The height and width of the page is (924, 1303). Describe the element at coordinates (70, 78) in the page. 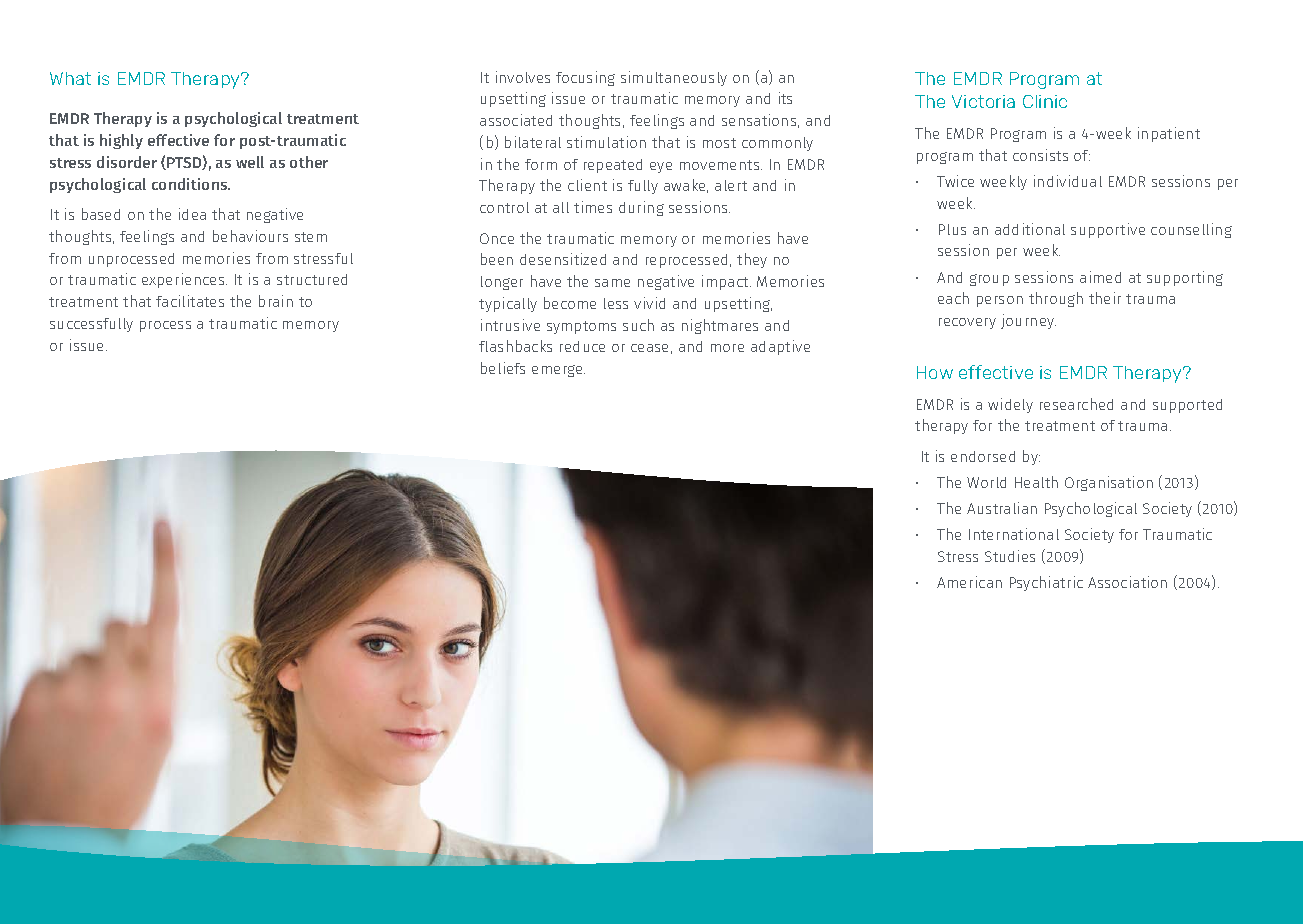

I see `What` at that location.
